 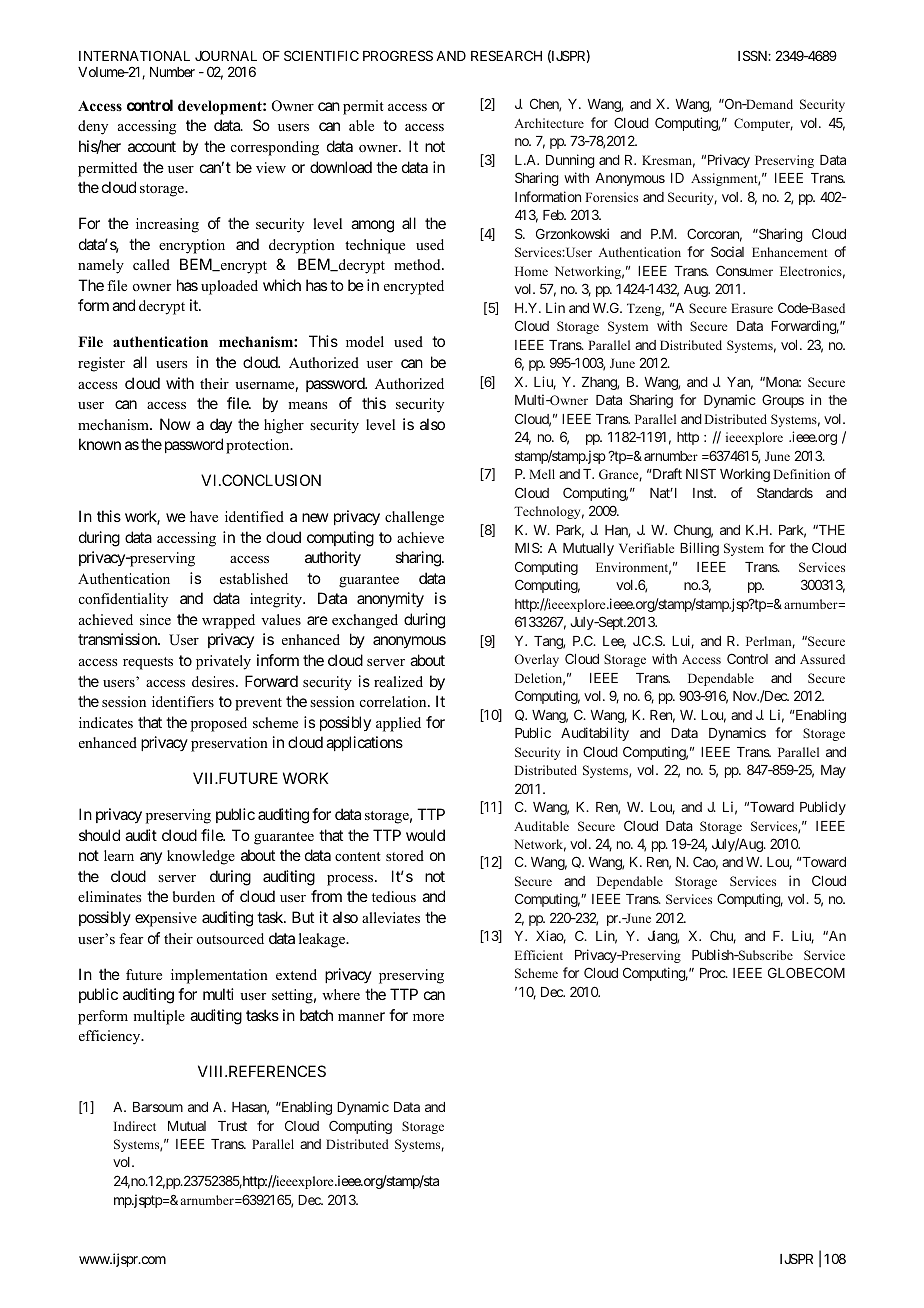 What do you see at coordinates (316, 1015) in the image?
I see `batch` at bounding box center [316, 1015].
